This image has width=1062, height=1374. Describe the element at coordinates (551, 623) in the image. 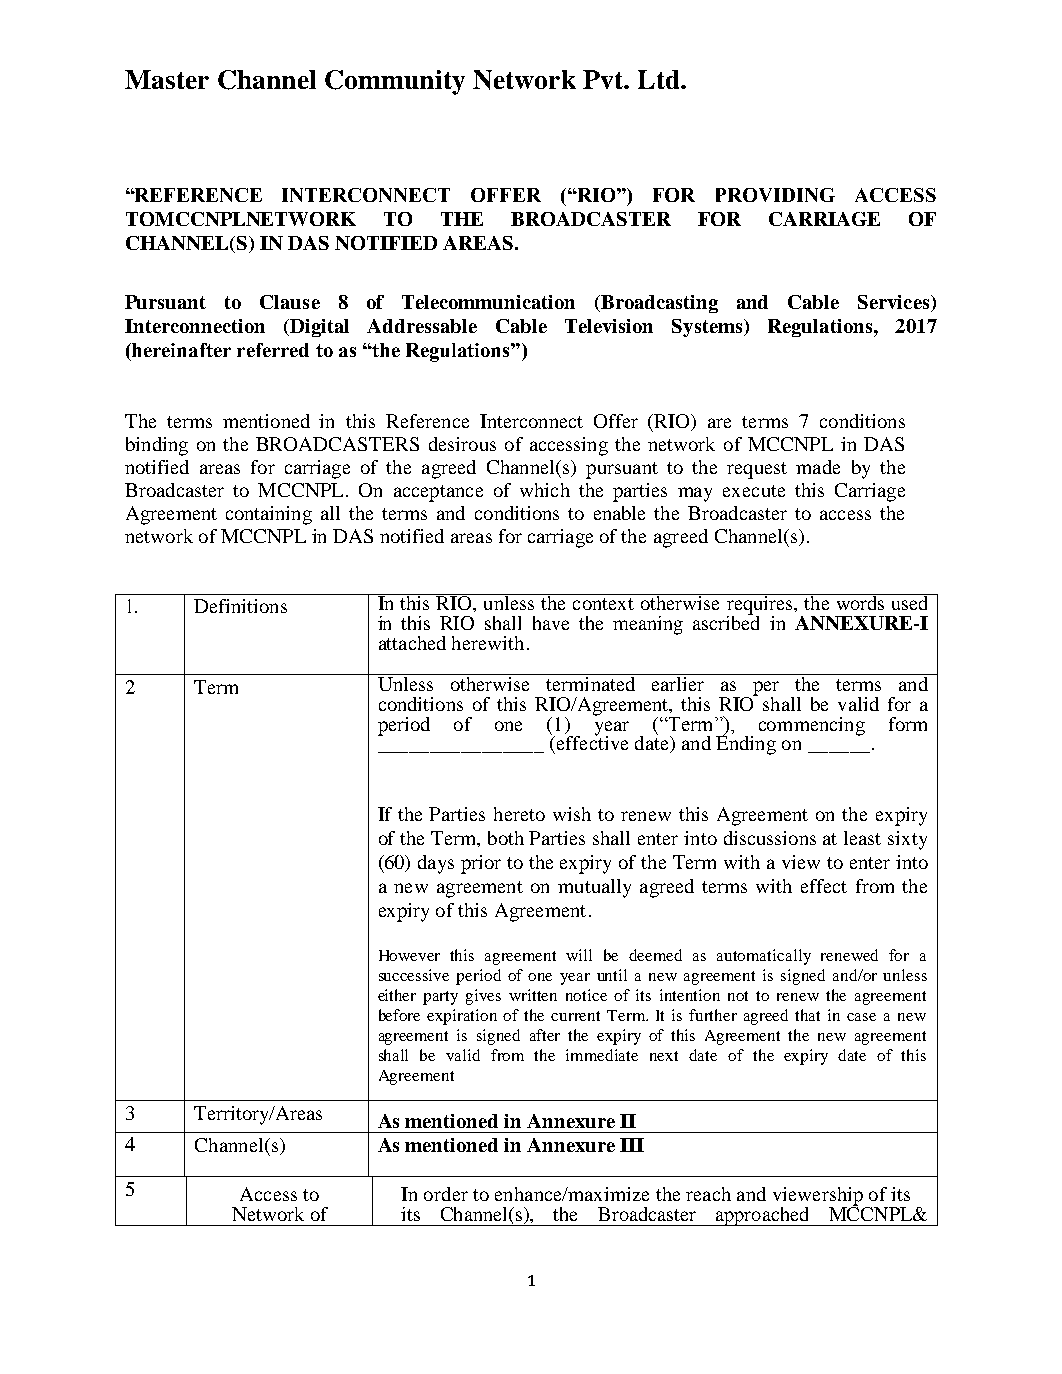

I see `have` at that location.
